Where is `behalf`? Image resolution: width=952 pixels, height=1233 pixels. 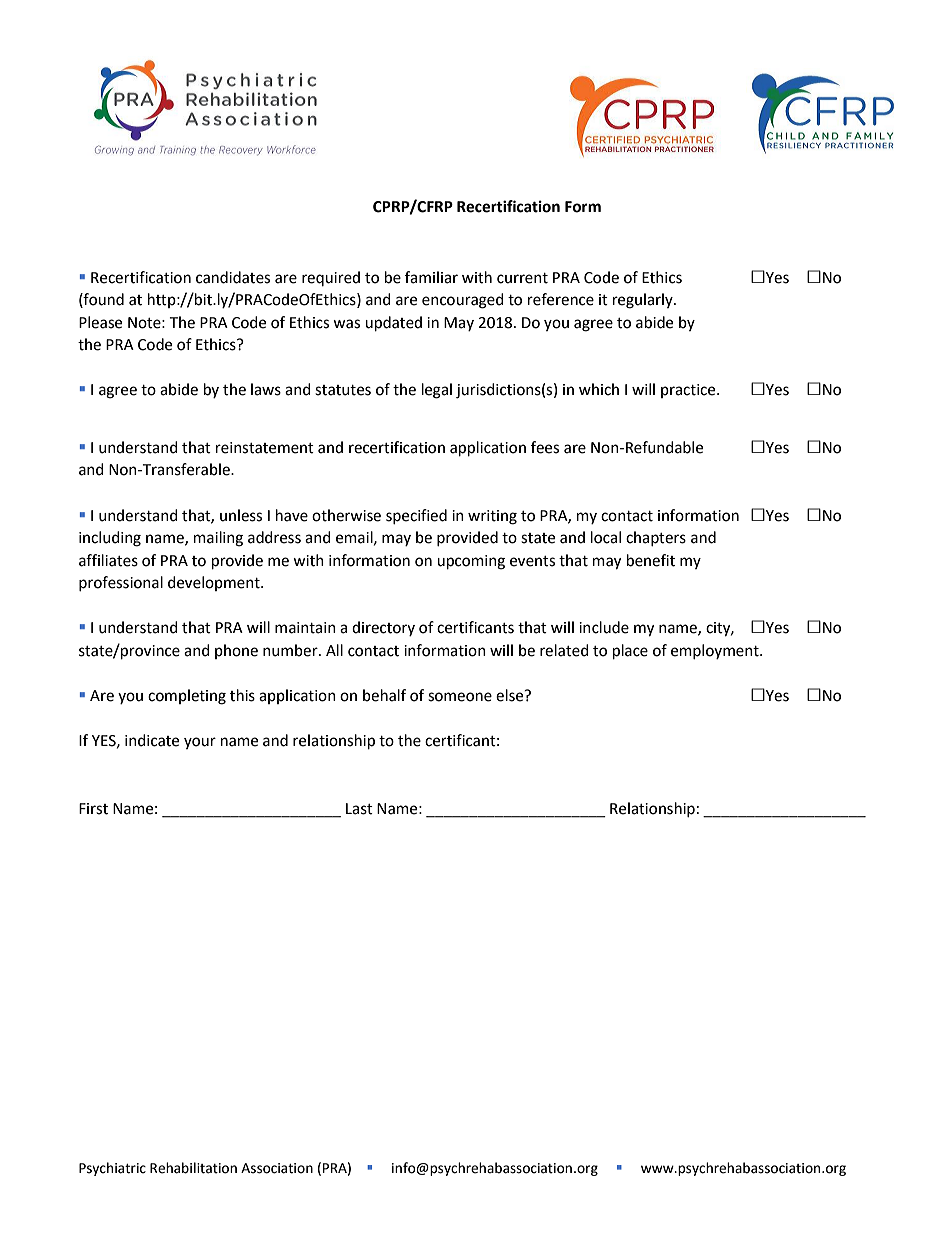 behalf is located at coordinates (384, 695).
